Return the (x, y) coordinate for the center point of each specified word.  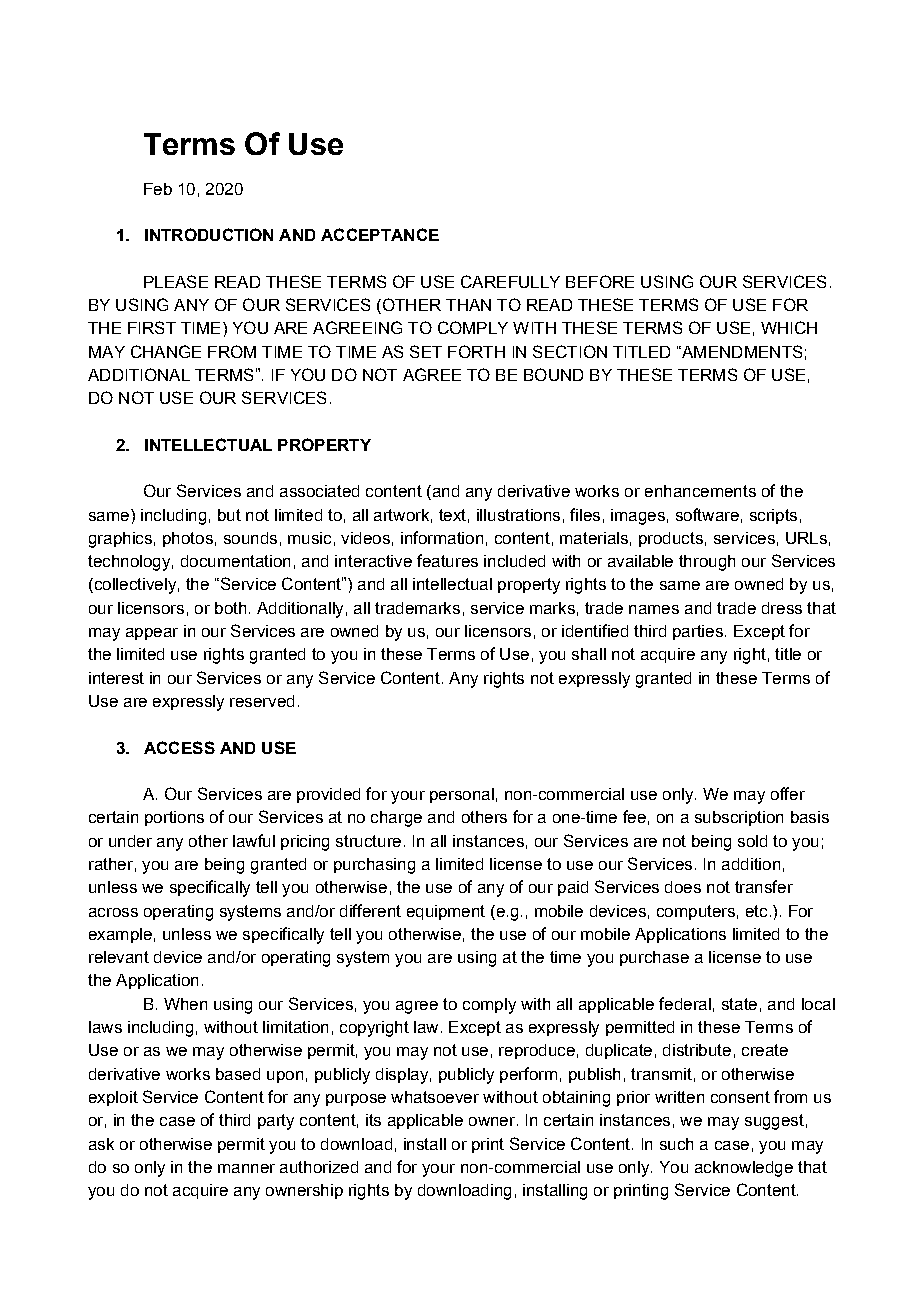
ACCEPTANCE (380, 234)
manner (246, 1168)
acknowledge (744, 1169)
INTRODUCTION (209, 234)
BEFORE (600, 281)
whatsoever (435, 1097)
